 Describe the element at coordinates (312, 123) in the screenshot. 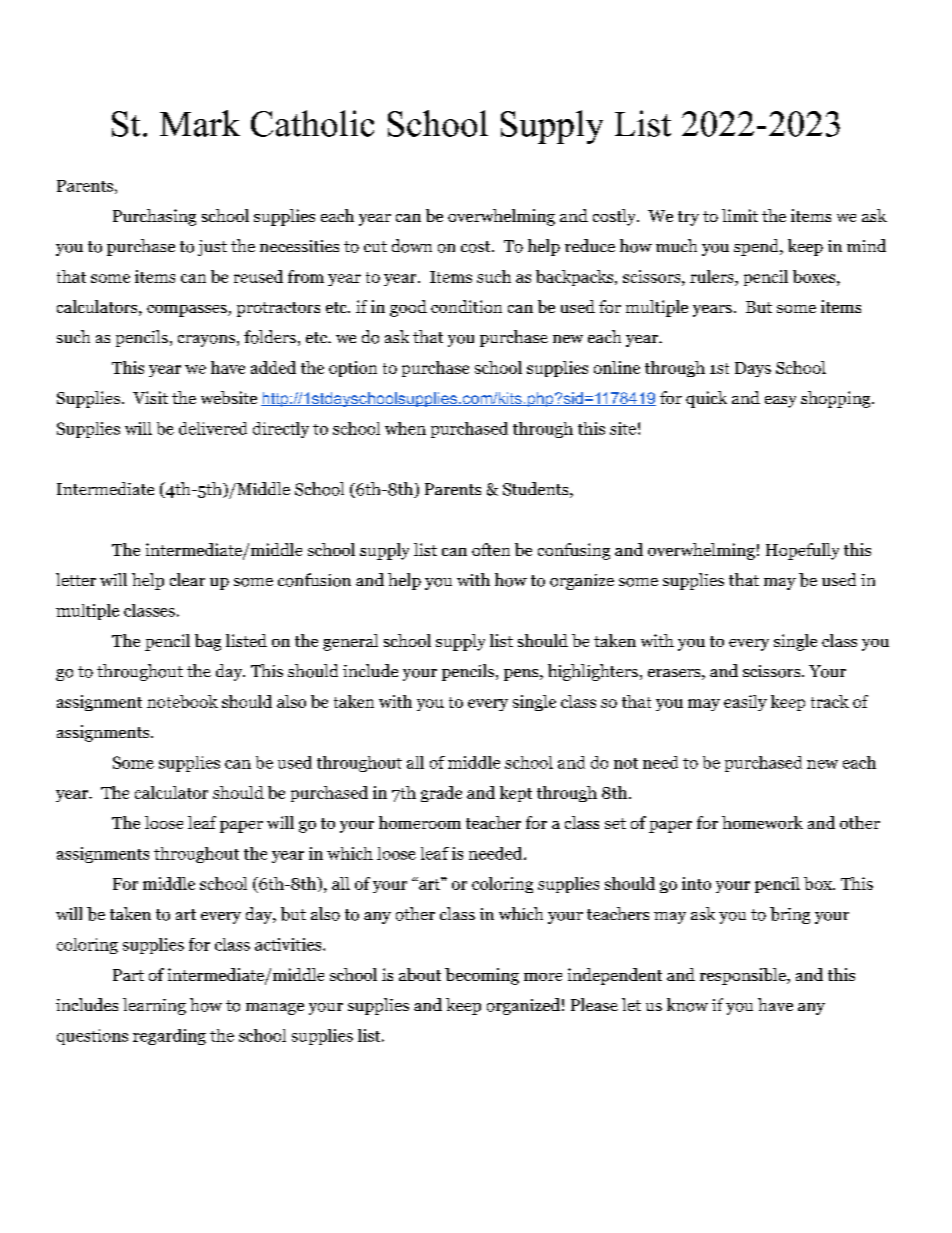

I see `Catholic` at that location.
